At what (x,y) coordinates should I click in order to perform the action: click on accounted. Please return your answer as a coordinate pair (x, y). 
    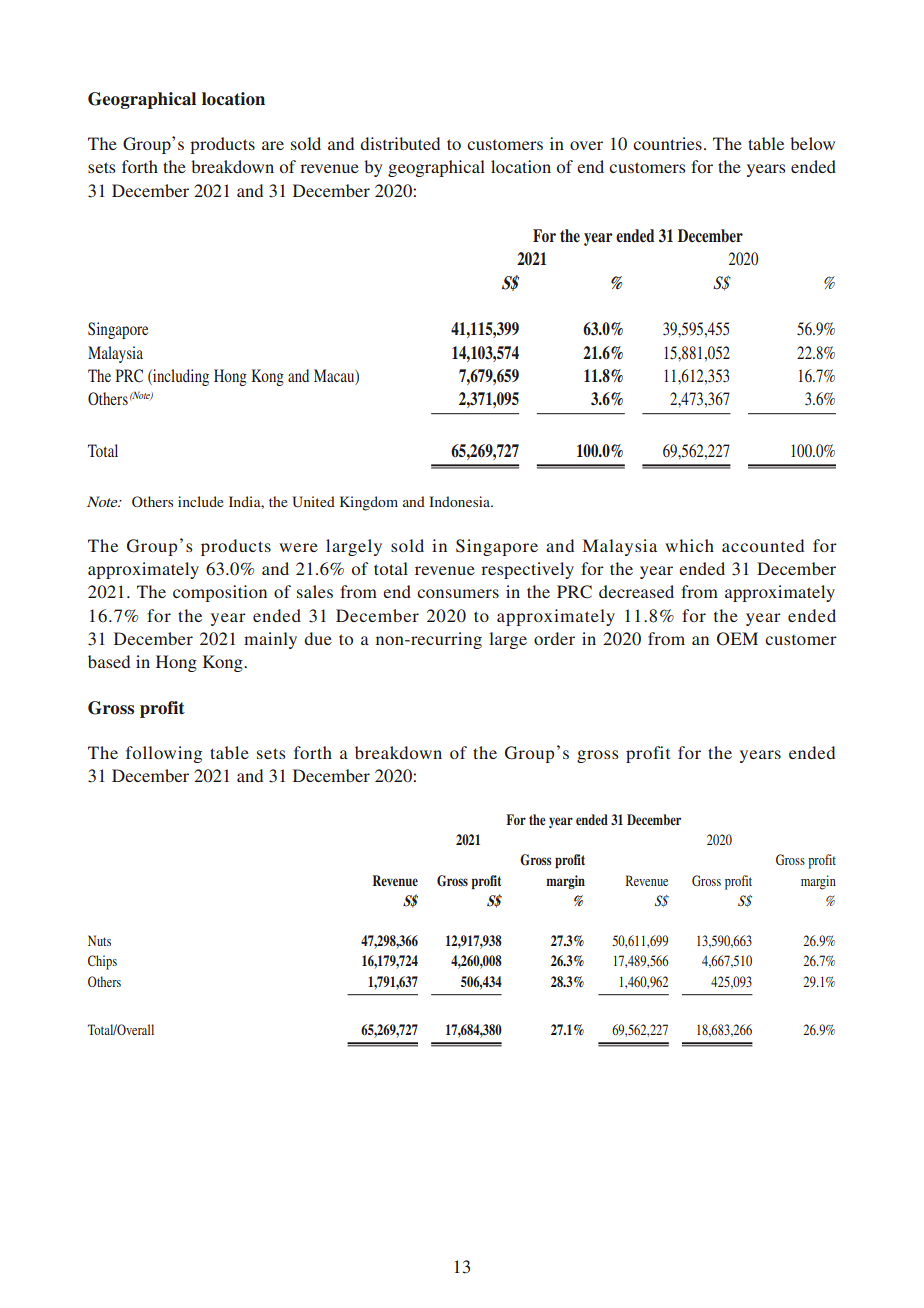
    Looking at the image, I should click on (763, 545).
